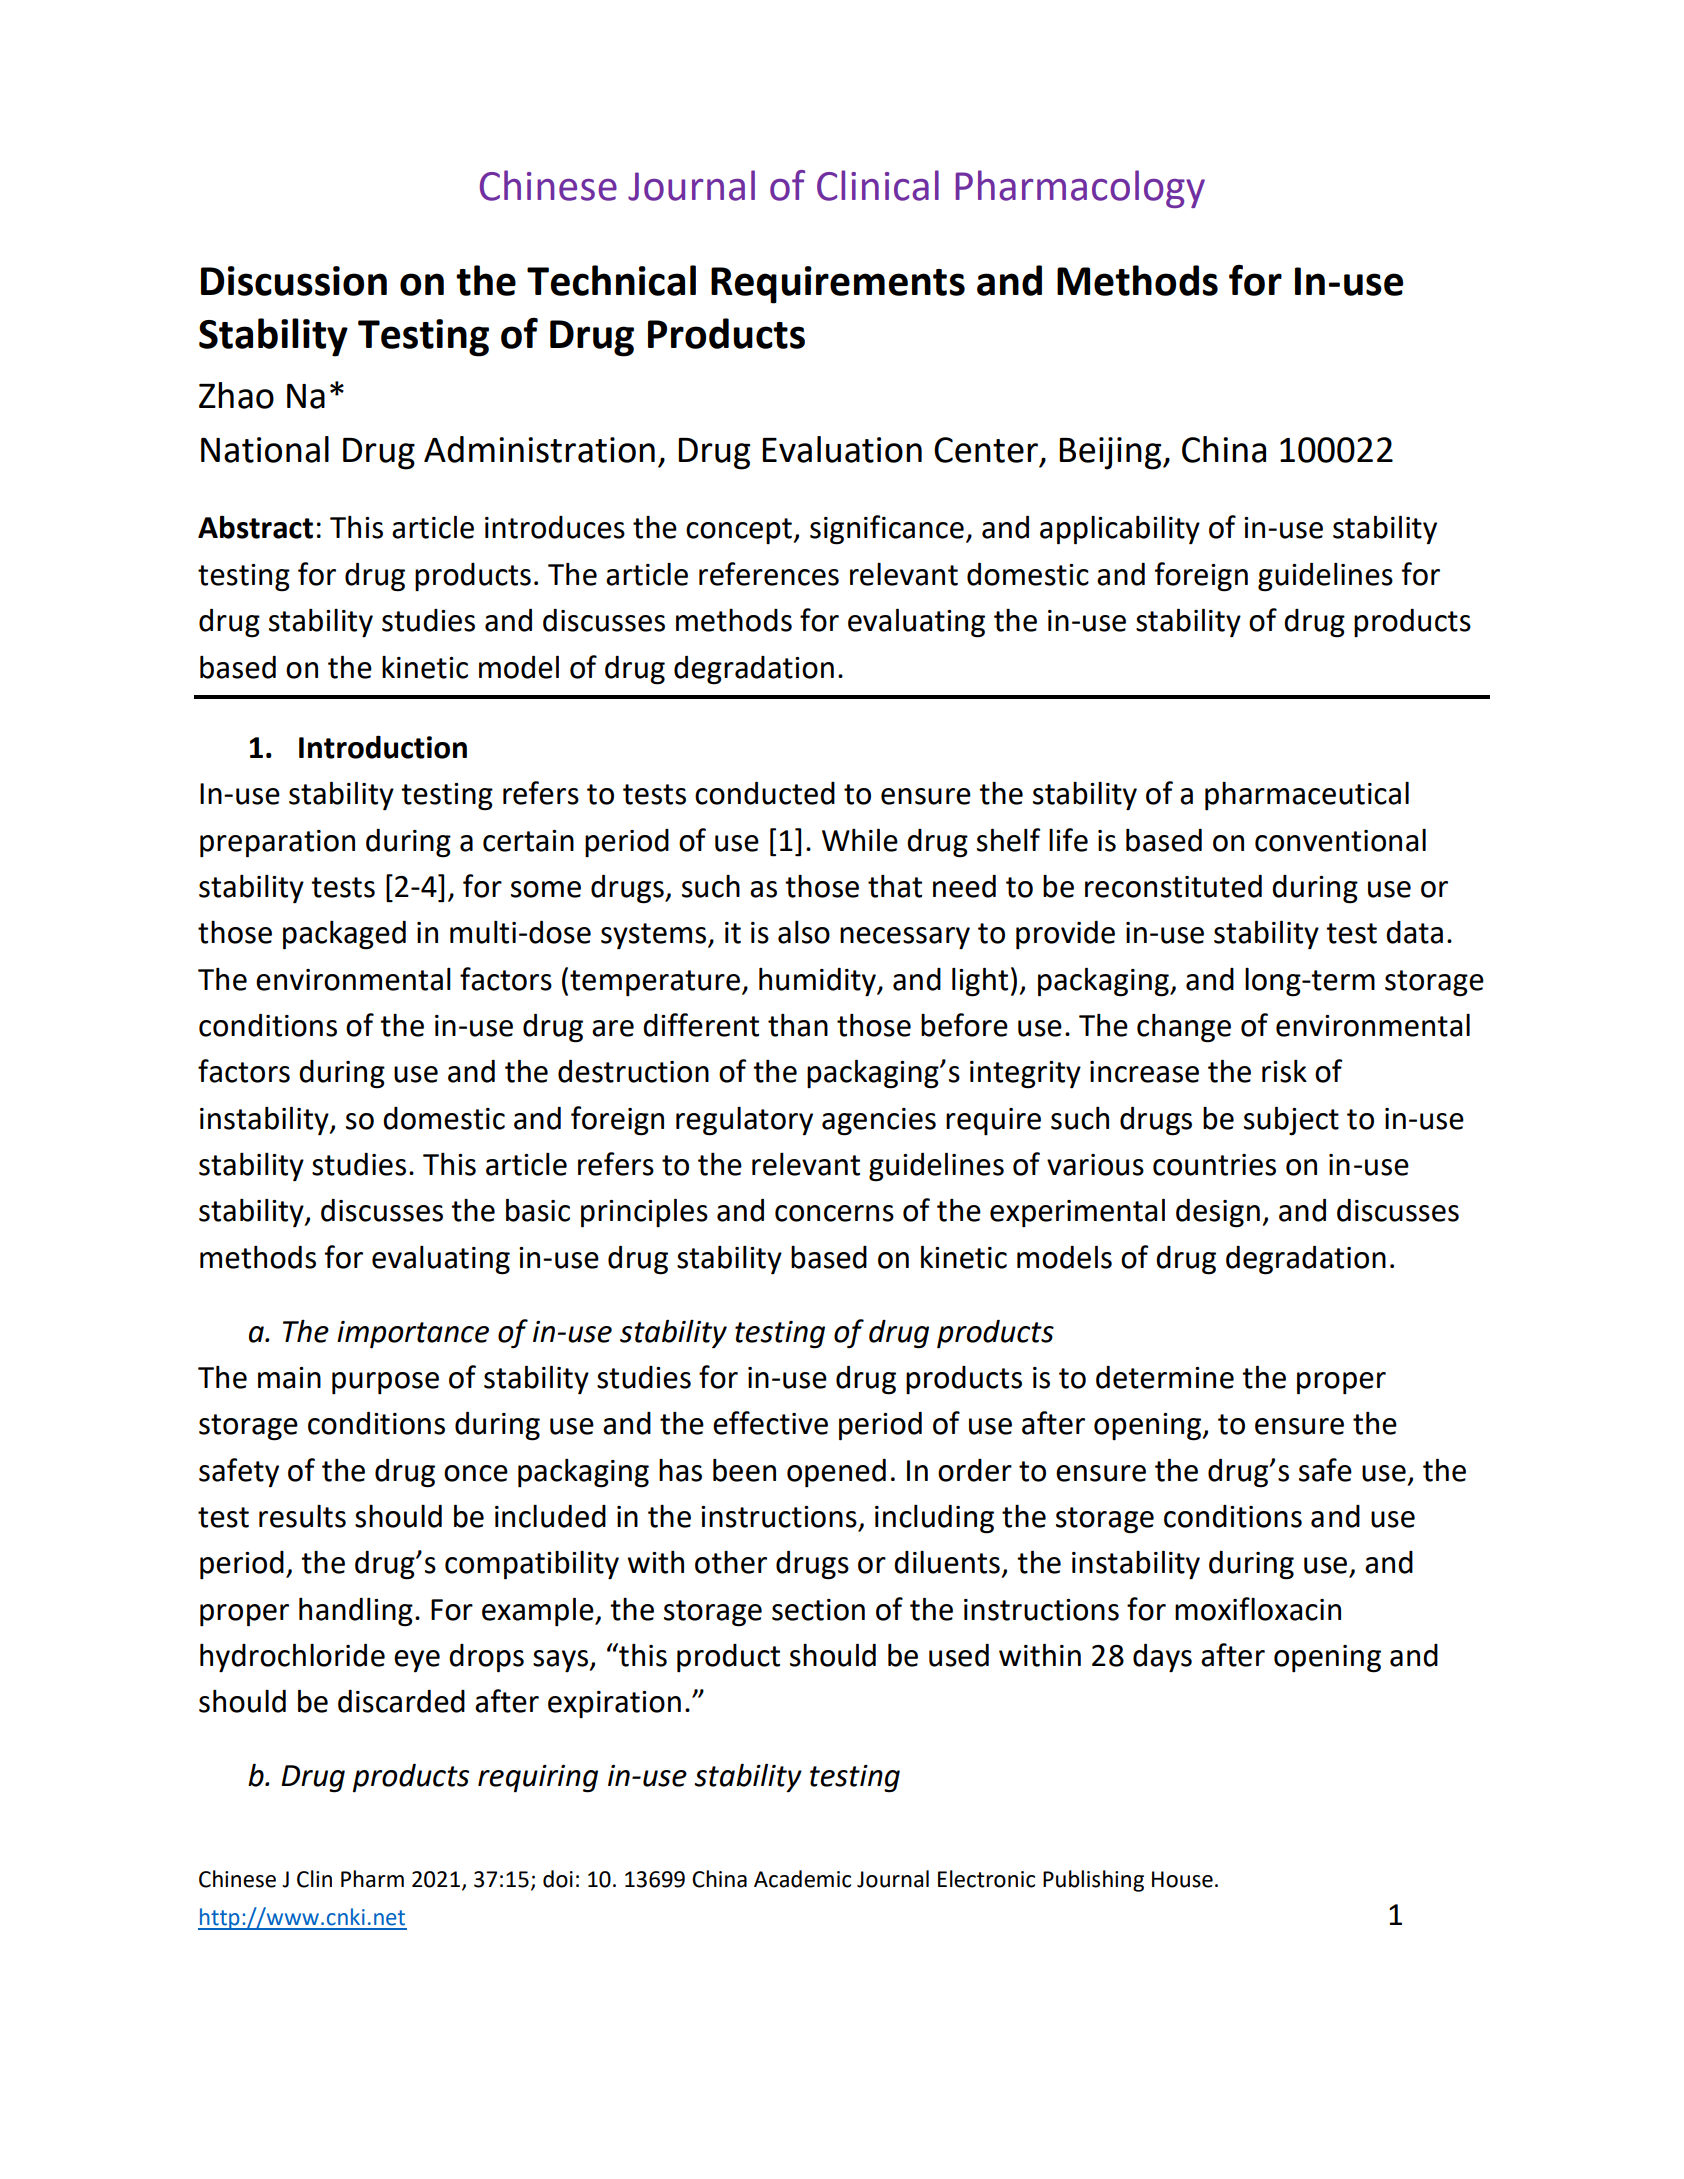 This document has width=1684, height=2179. I want to click on House, so click(1182, 1879).
